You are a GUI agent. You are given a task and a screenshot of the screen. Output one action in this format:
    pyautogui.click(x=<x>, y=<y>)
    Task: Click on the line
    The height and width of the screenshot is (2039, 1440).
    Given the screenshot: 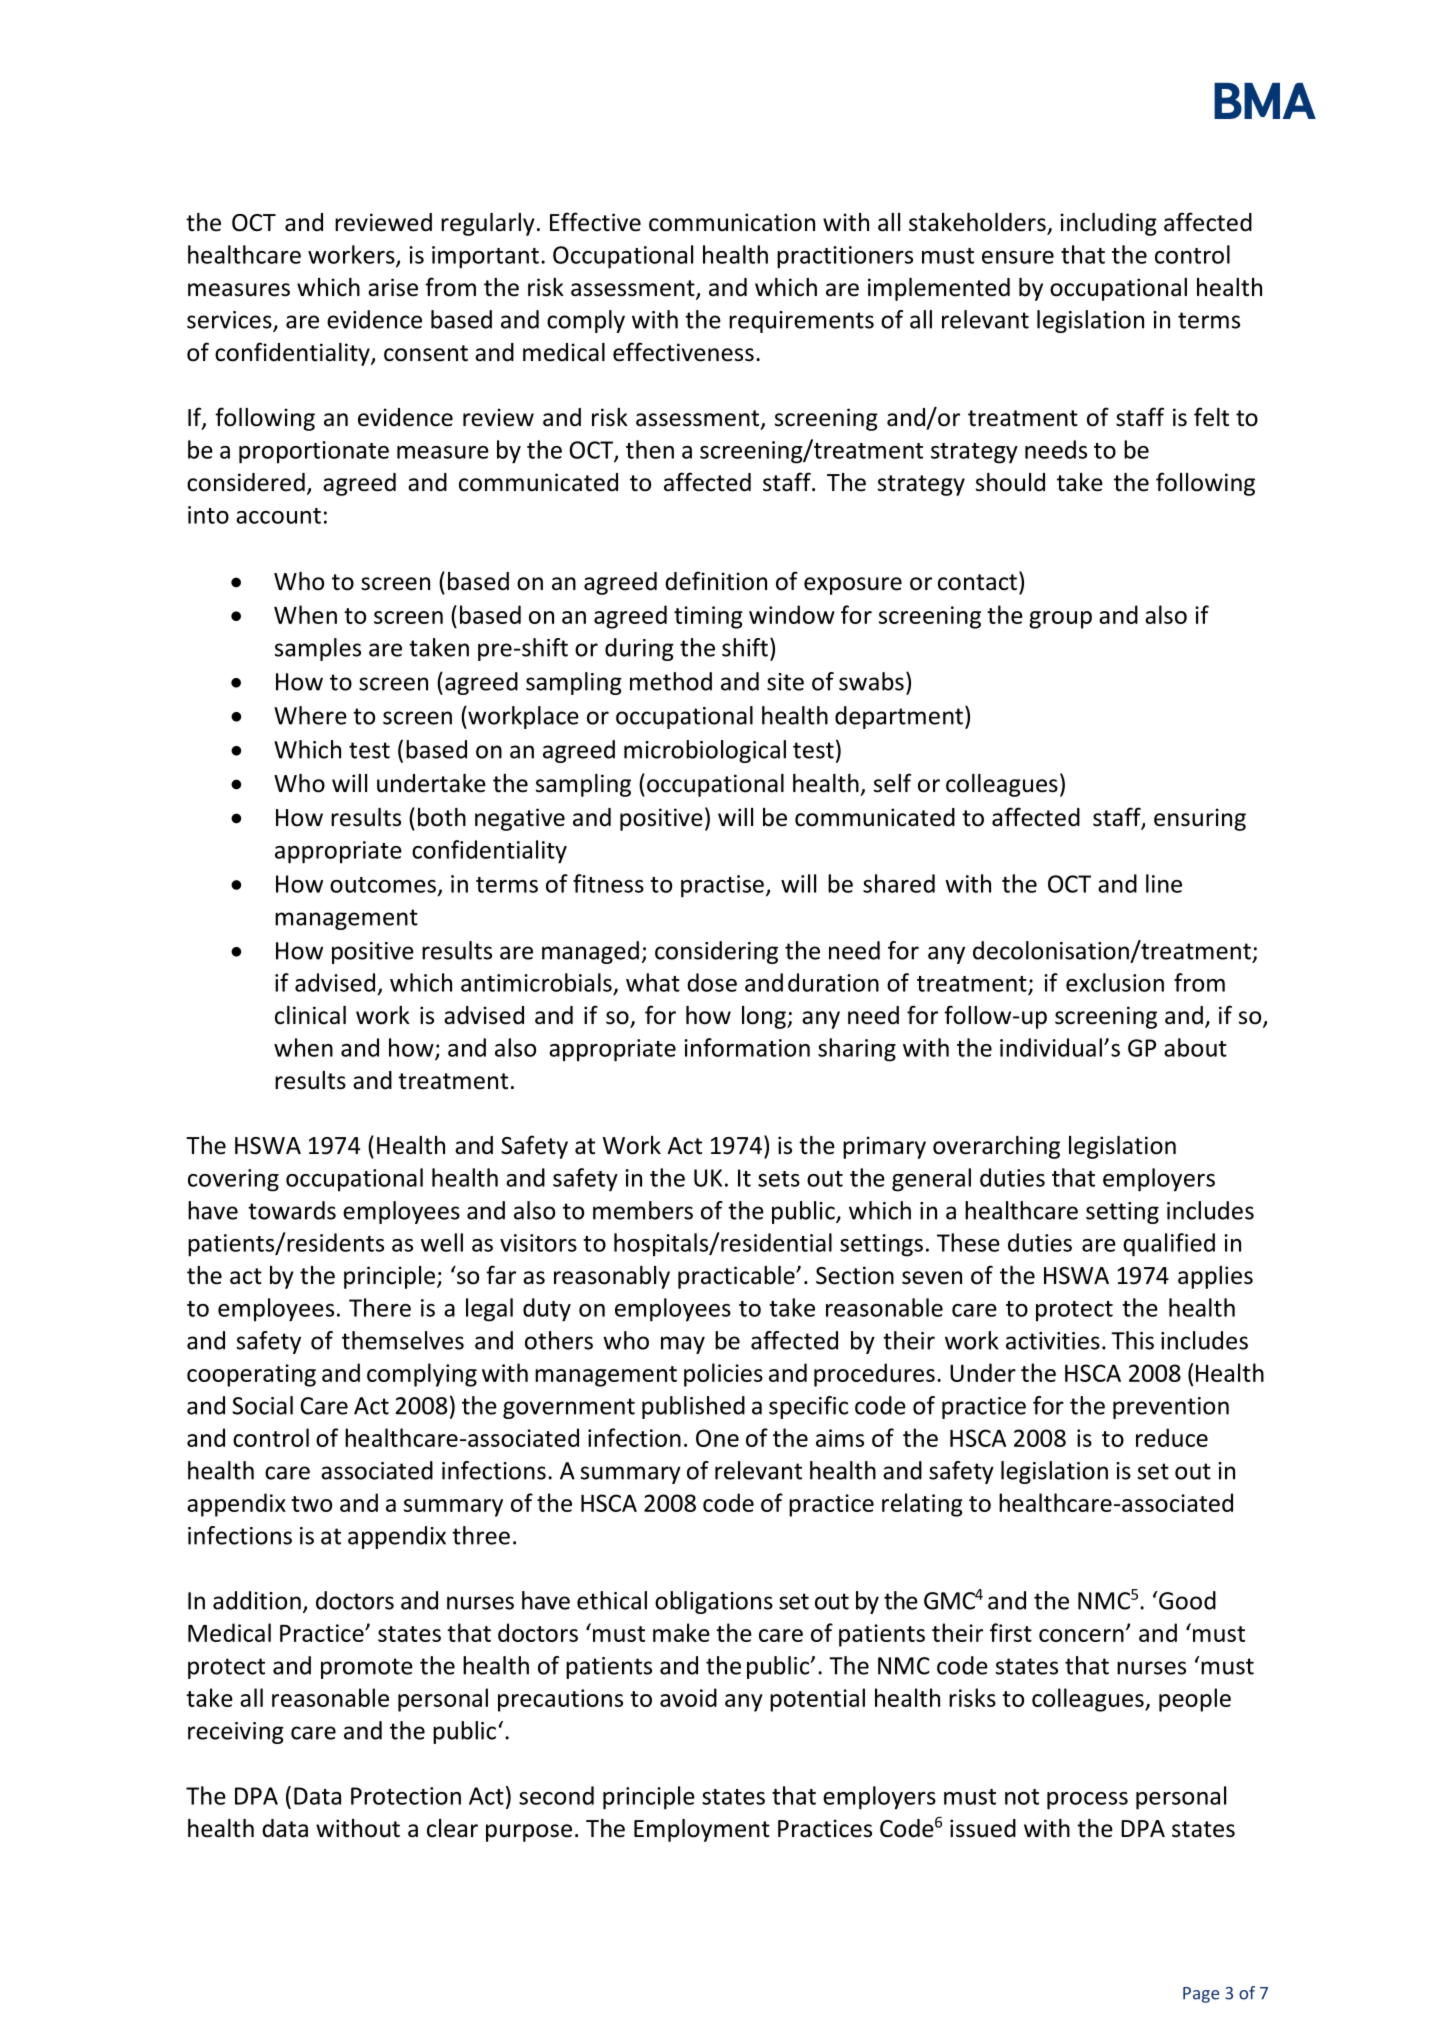 What is the action you would take?
    pyautogui.click(x=1164, y=883)
